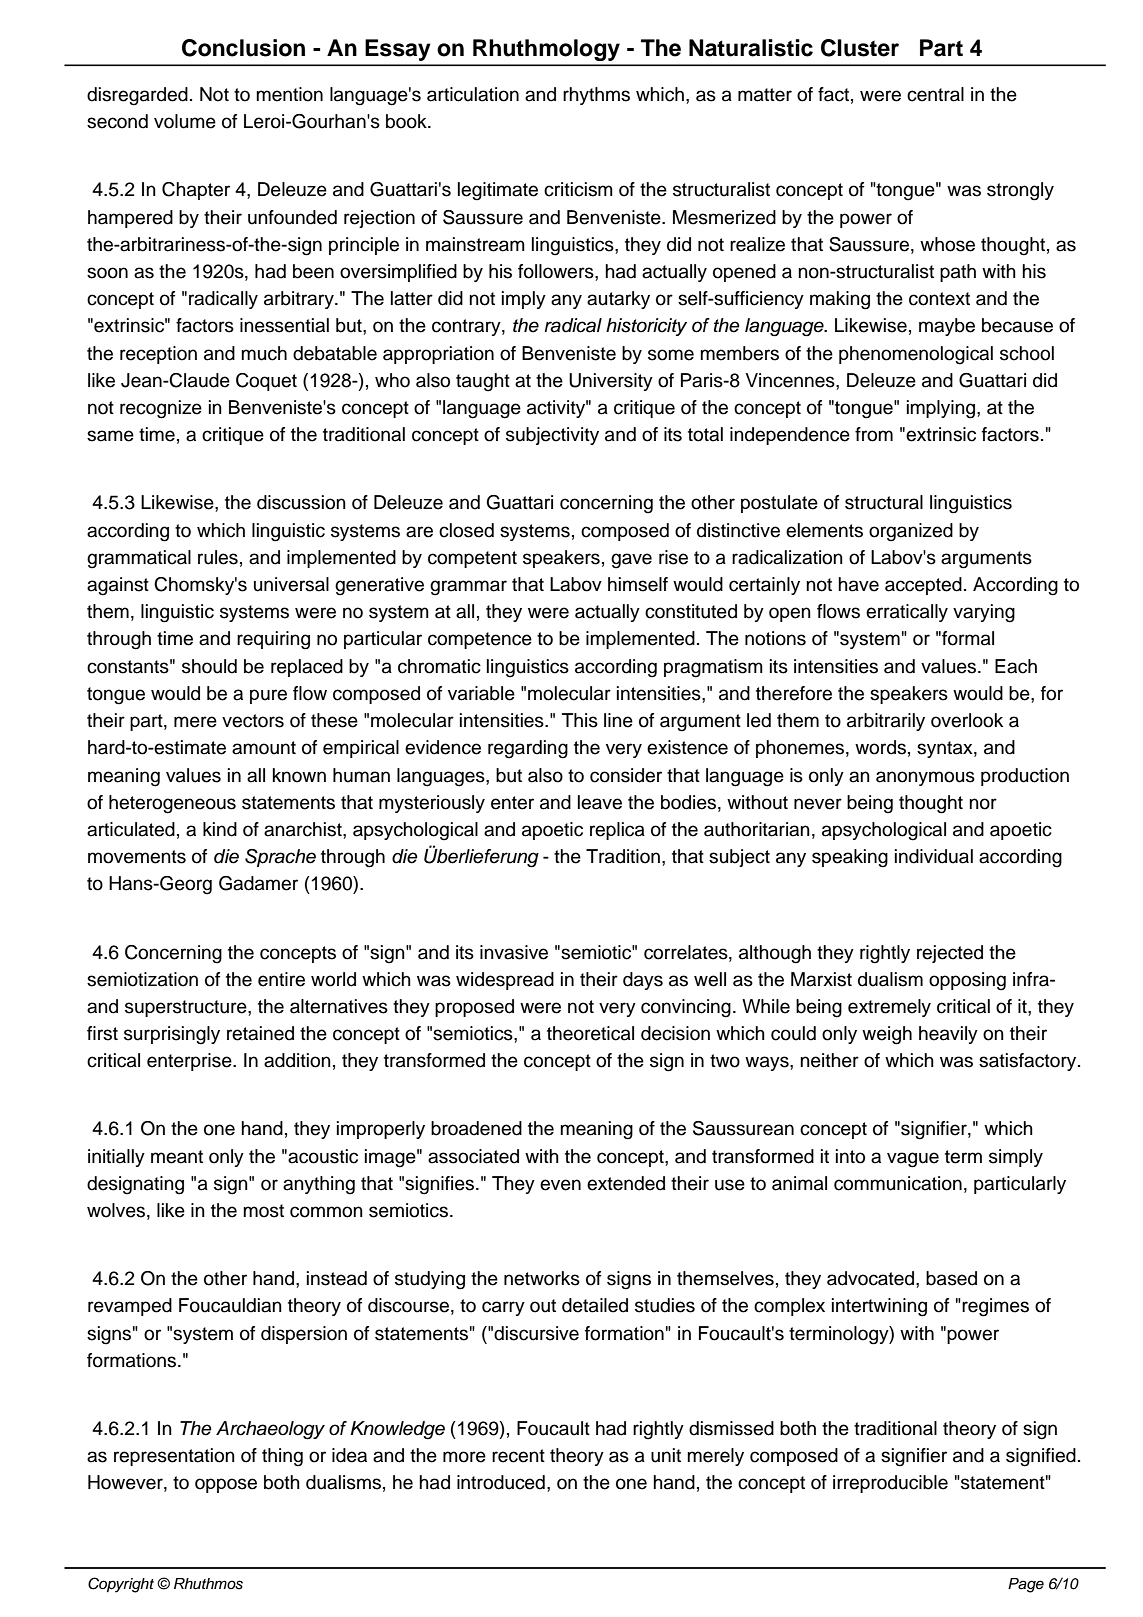  What do you see at coordinates (226, 1485) in the page?
I see `oppose` at bounding box center [226, 1485].
